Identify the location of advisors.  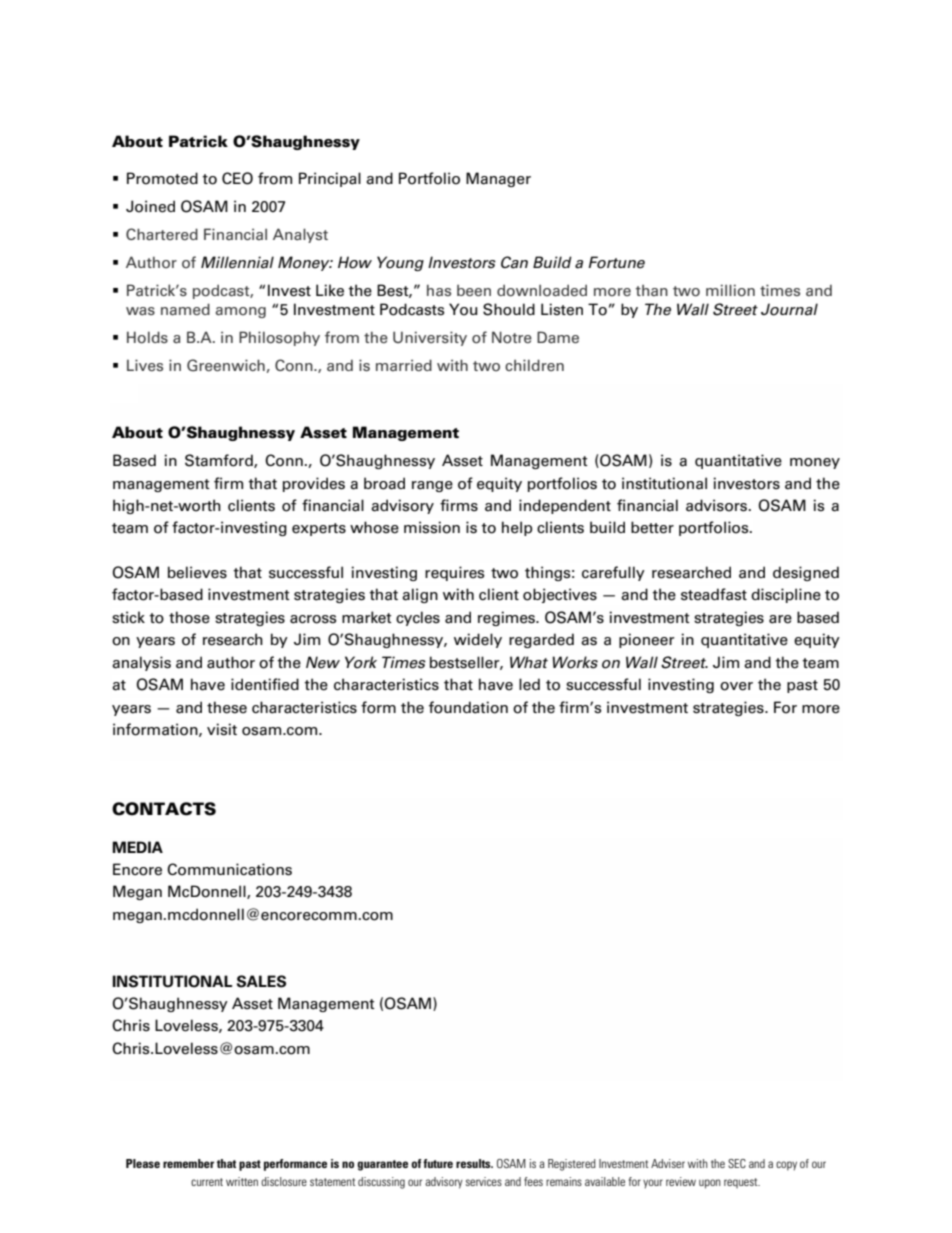
(716, 505).
